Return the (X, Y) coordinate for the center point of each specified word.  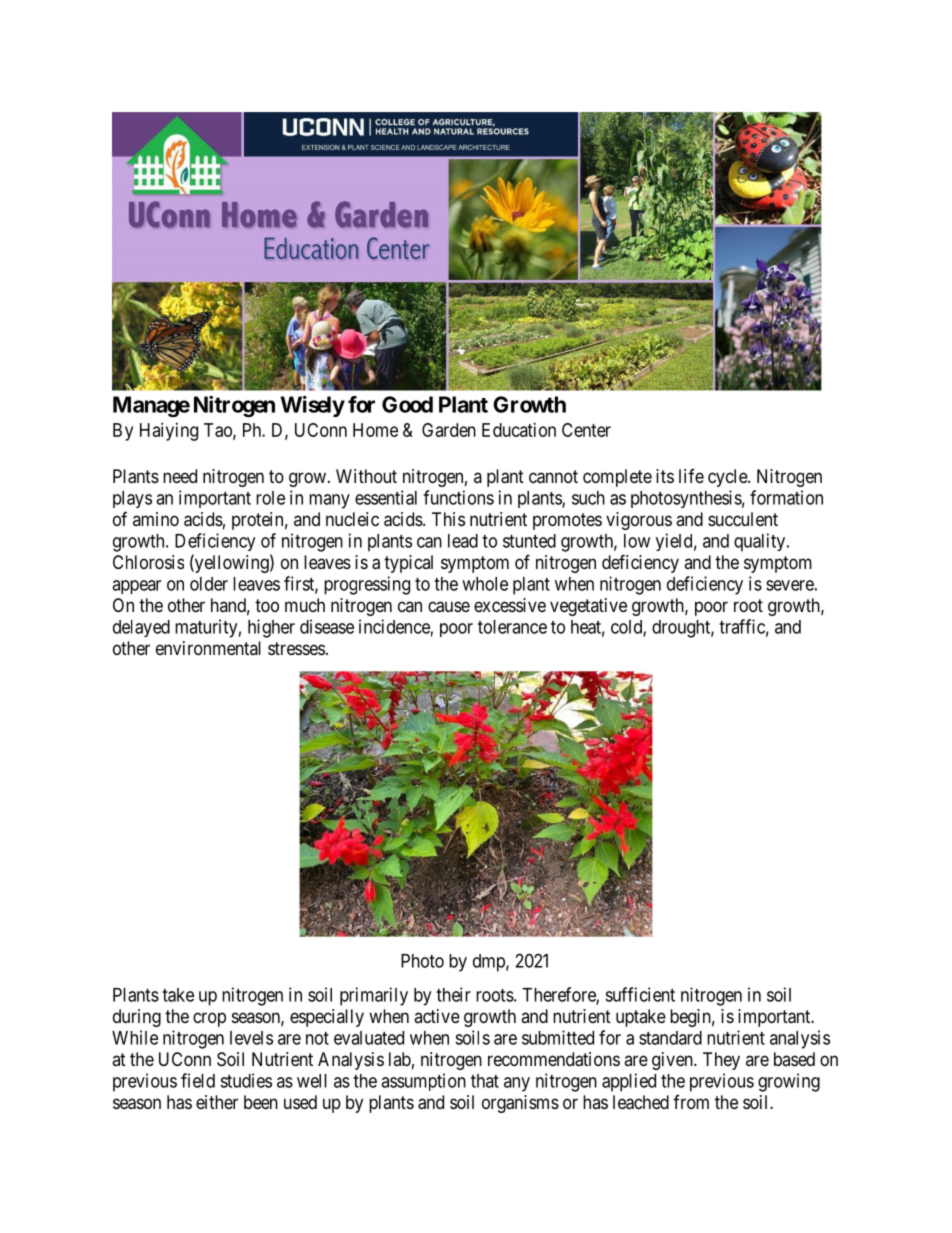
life (691, 476)
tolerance (512, 627)
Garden (449, 430)
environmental (208, 648)
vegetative (588, 607)
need (180, 476)
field (198, 1080)
